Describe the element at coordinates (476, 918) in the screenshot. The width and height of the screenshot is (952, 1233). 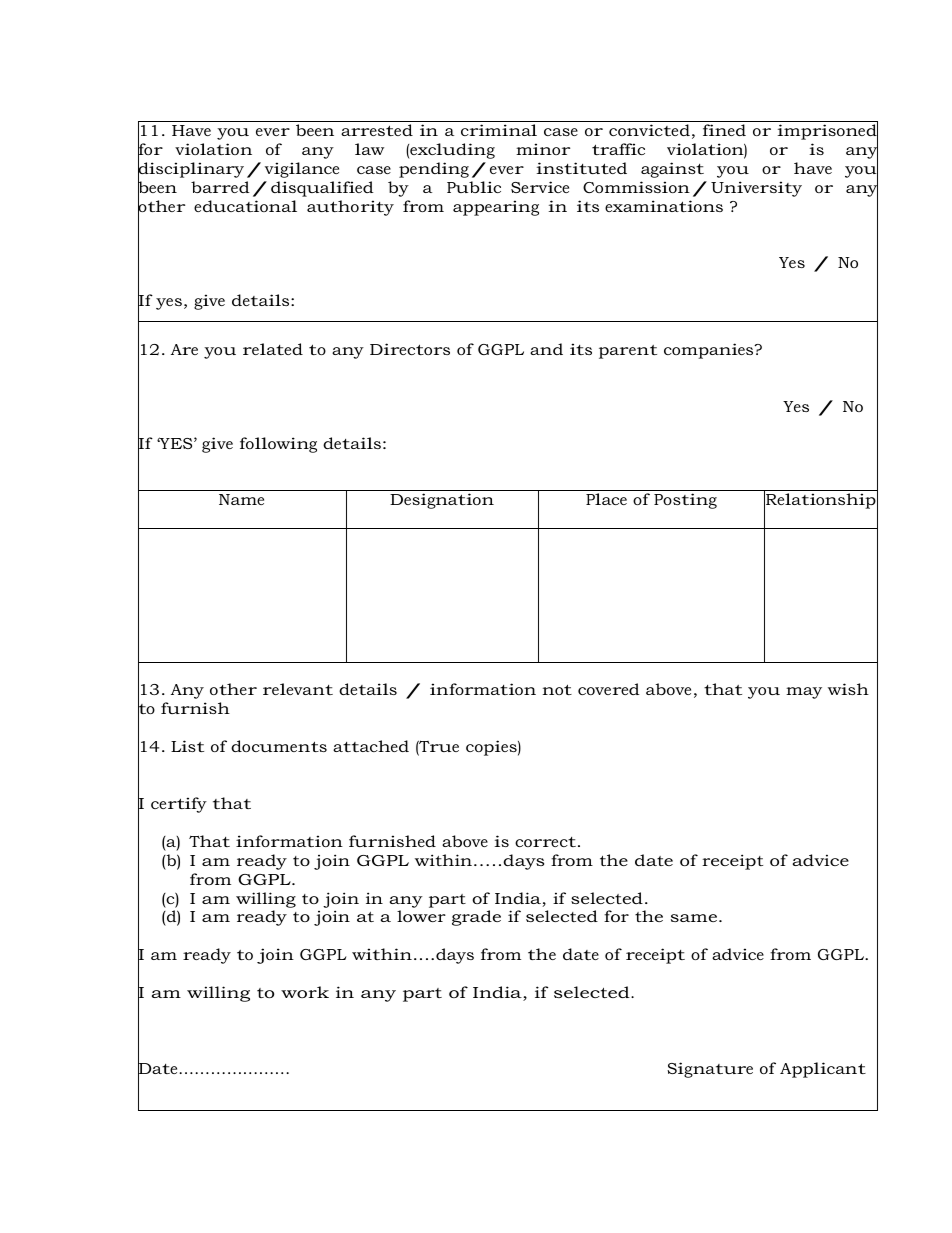
I see `grade` at that location.
